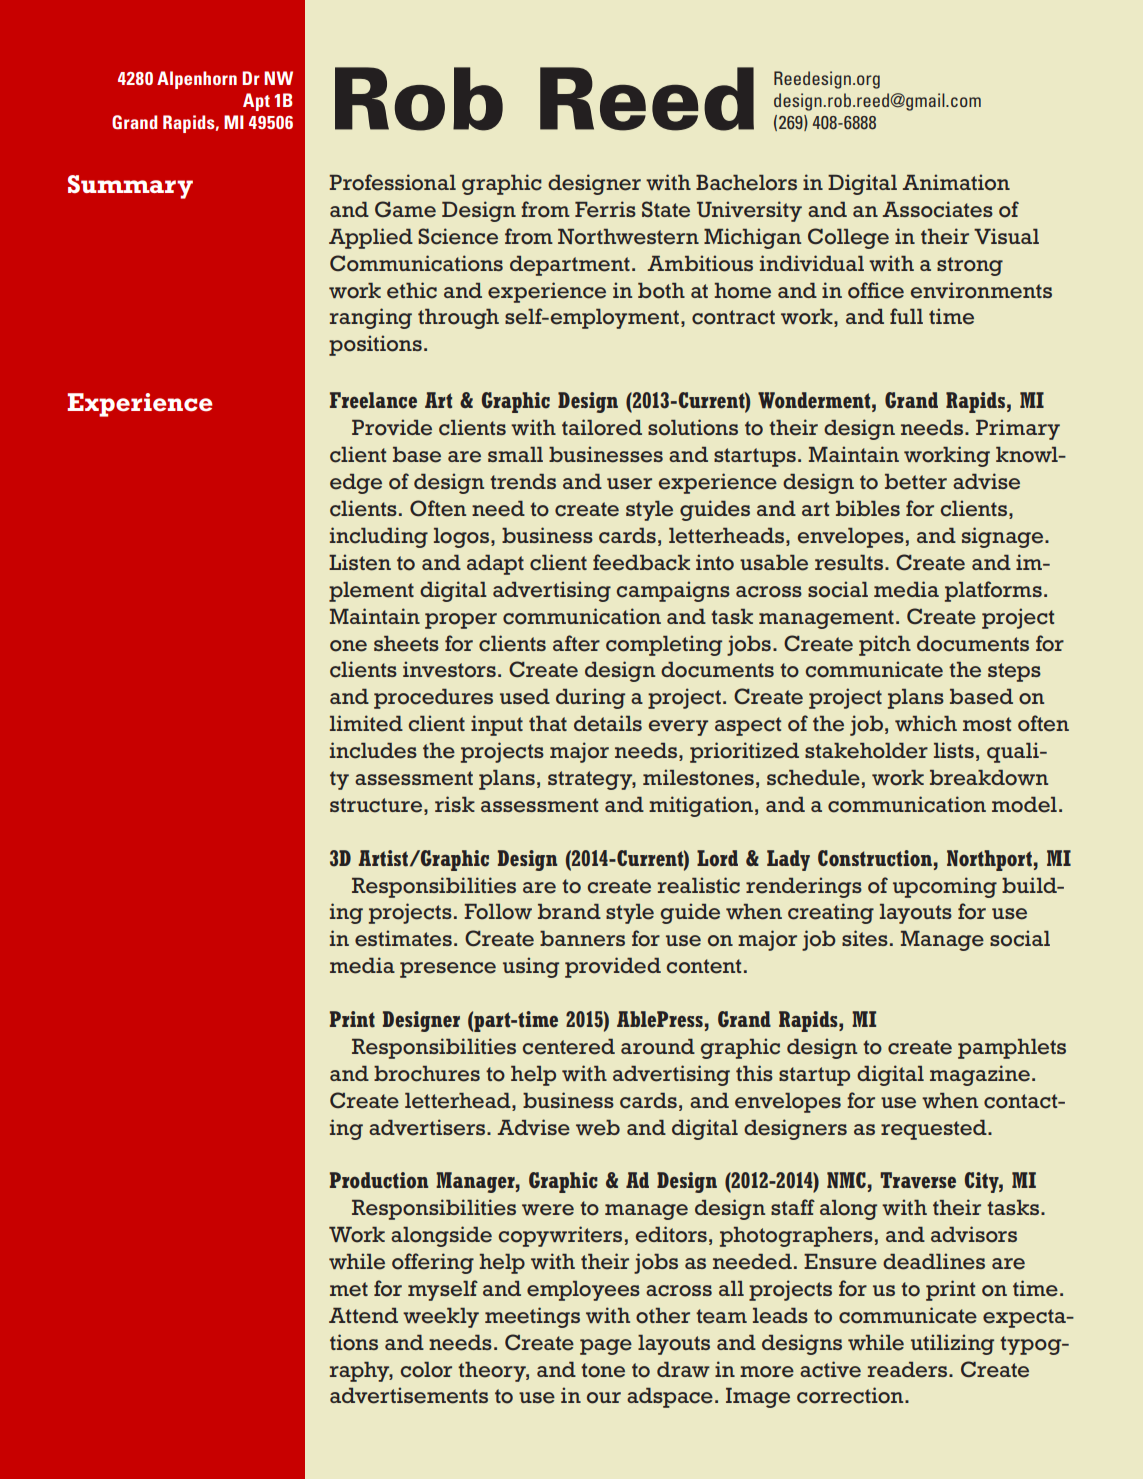 This screenshot has width=1143, height=1479. I want to click on page, so click(606, 1347).
